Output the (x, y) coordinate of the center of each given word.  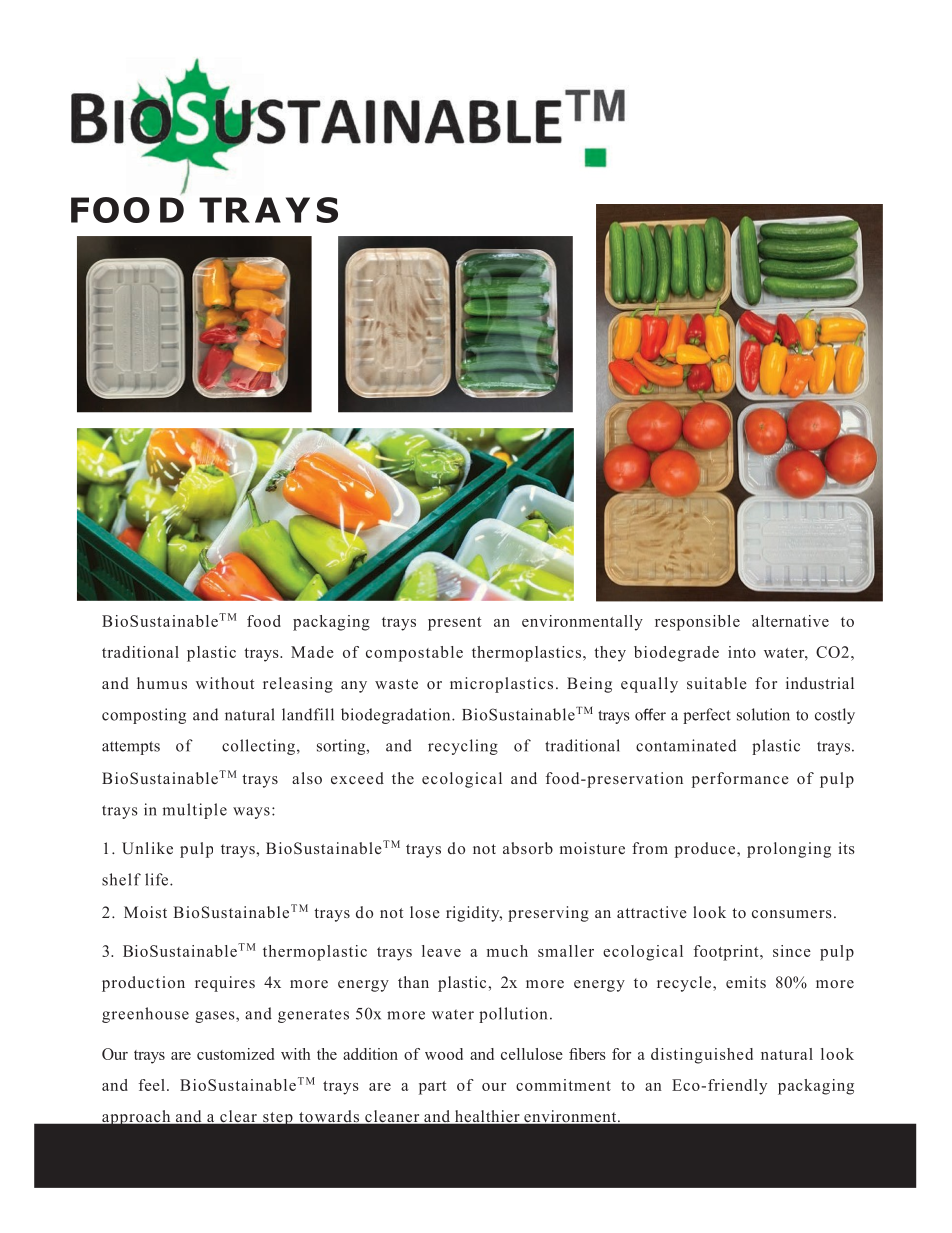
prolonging (789, 850)
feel (152, 1085)
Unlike (147, 848)
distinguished (702, 1056)
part (433, 1088)
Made (312, 652)
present (455, 624)
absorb (528, 848)
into (742, 652)
